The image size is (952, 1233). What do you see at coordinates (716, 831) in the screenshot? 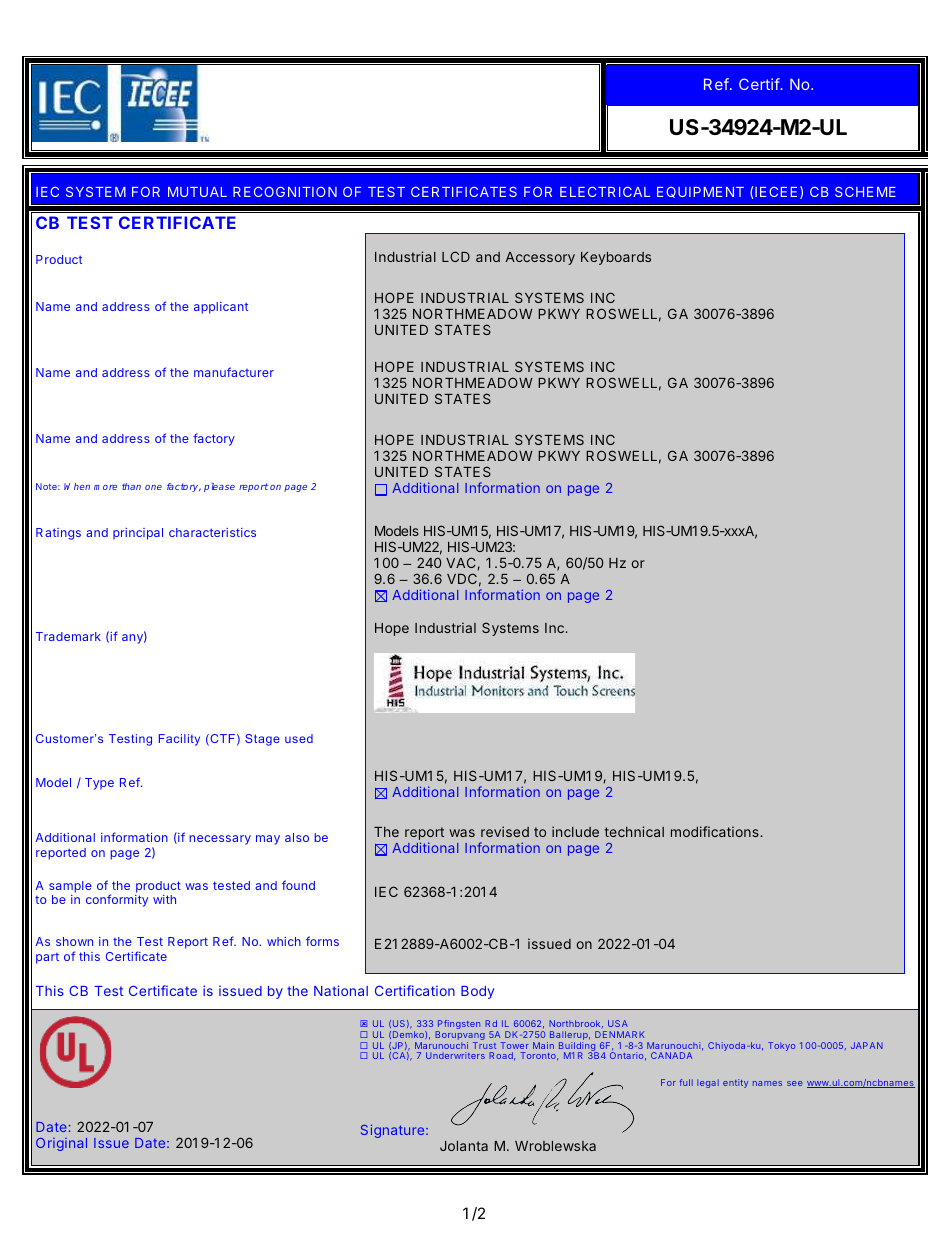
I see `modifications` at bounding box center [716, 831].
